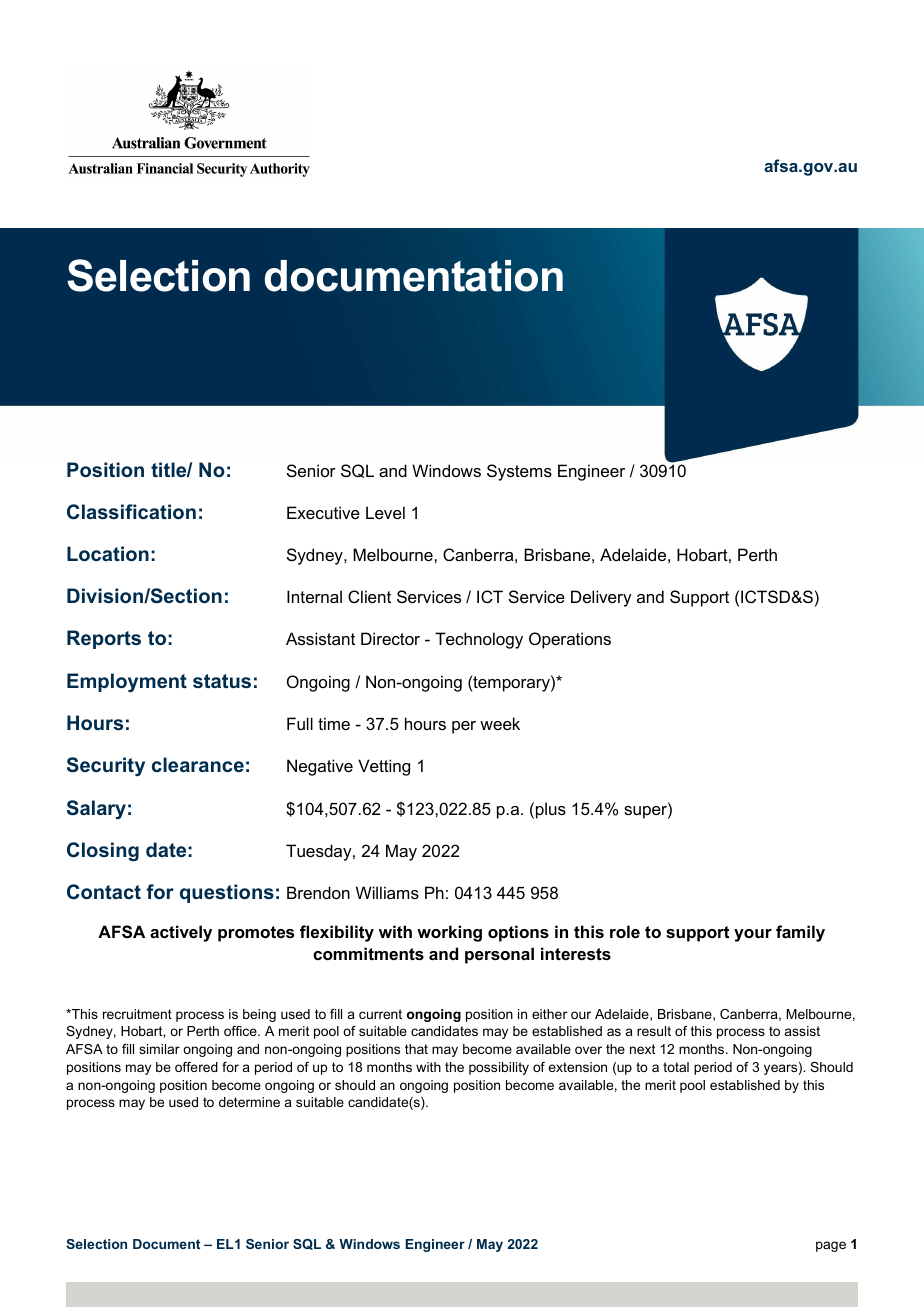 The image size is (924, 1308). What do you see at coordinates (222, 681) in the screenshot?
I see `status` at bounding box center [222, 681].
